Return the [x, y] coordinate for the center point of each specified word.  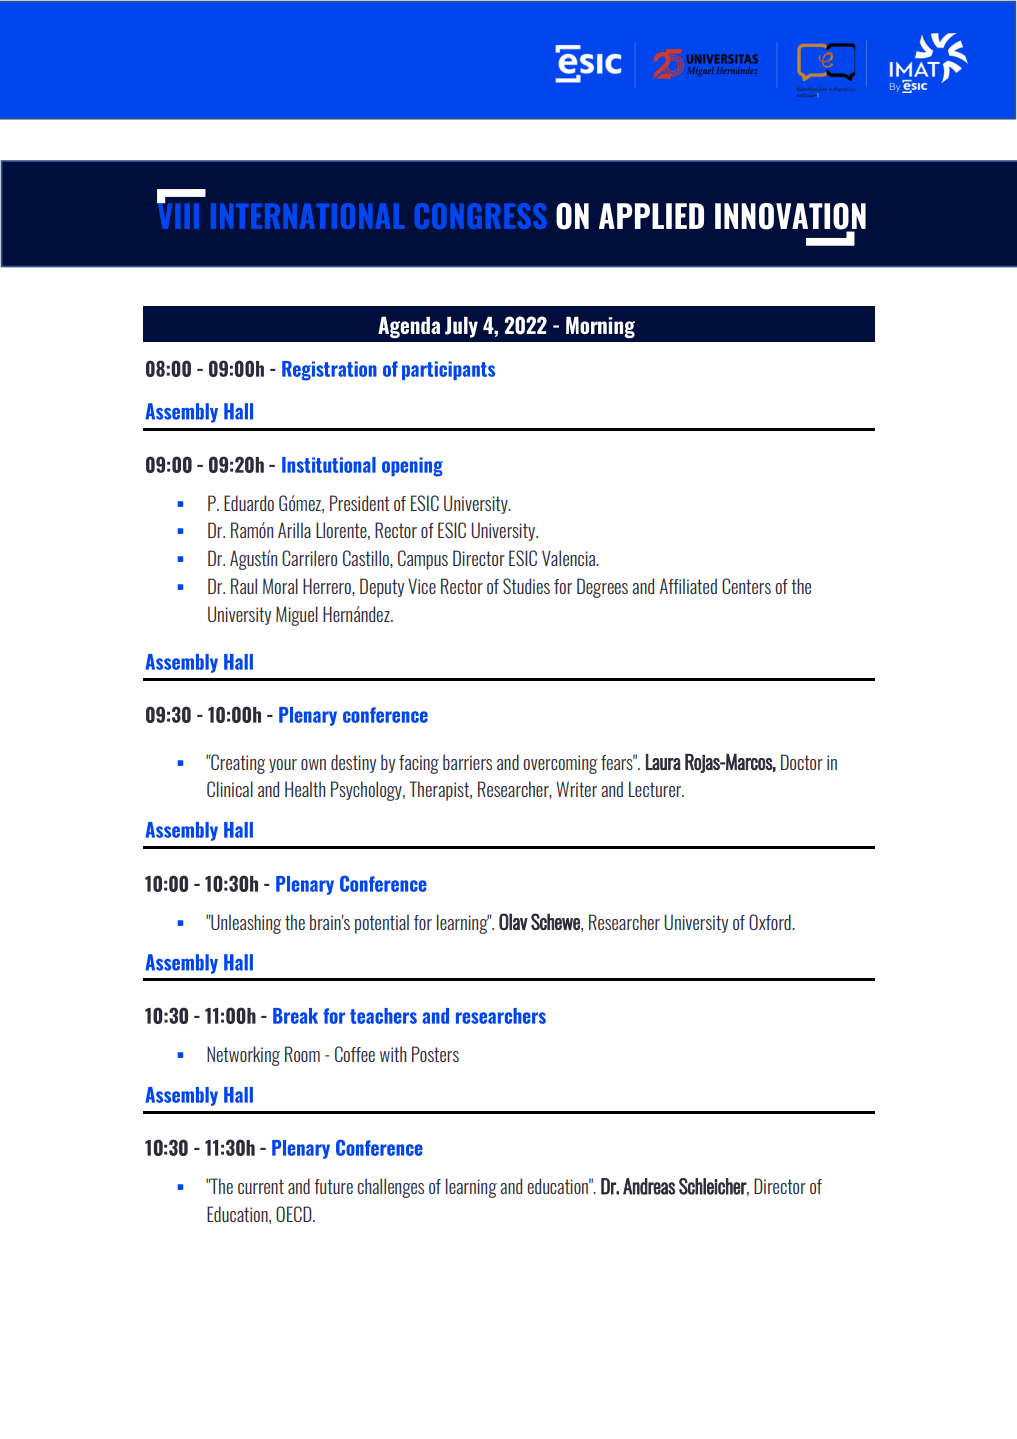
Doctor [802, 762]
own [313, 764]
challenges [390, 1188]
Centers [746, 586]
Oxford [771, 922]
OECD [295, 1214]
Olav [513, 921]
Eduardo [249, 503]
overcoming [560, 764]
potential [382, 924]
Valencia [570, 558]
